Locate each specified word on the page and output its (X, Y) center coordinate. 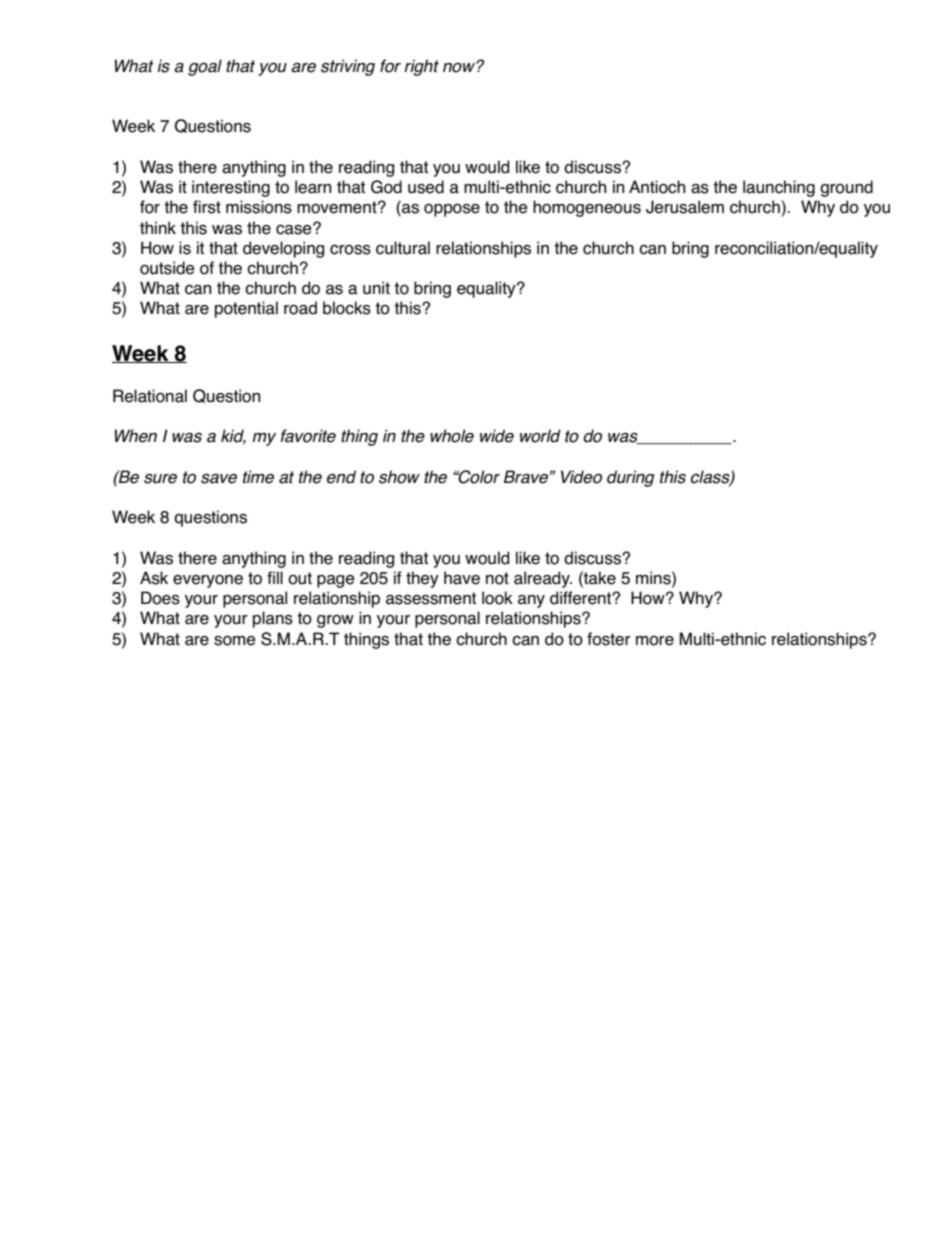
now (460, 67)
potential (246, 309)
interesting (231, 188)
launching (779, 188)
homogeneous (587, 208)
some (235, 640)
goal (205, 67)
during (631, 478)
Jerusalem (685, 207)
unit (376, 288)
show (399, 477)
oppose (452, 210)
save (219, 479)
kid (233, 437)
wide (497, 436)
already (543, 579)
